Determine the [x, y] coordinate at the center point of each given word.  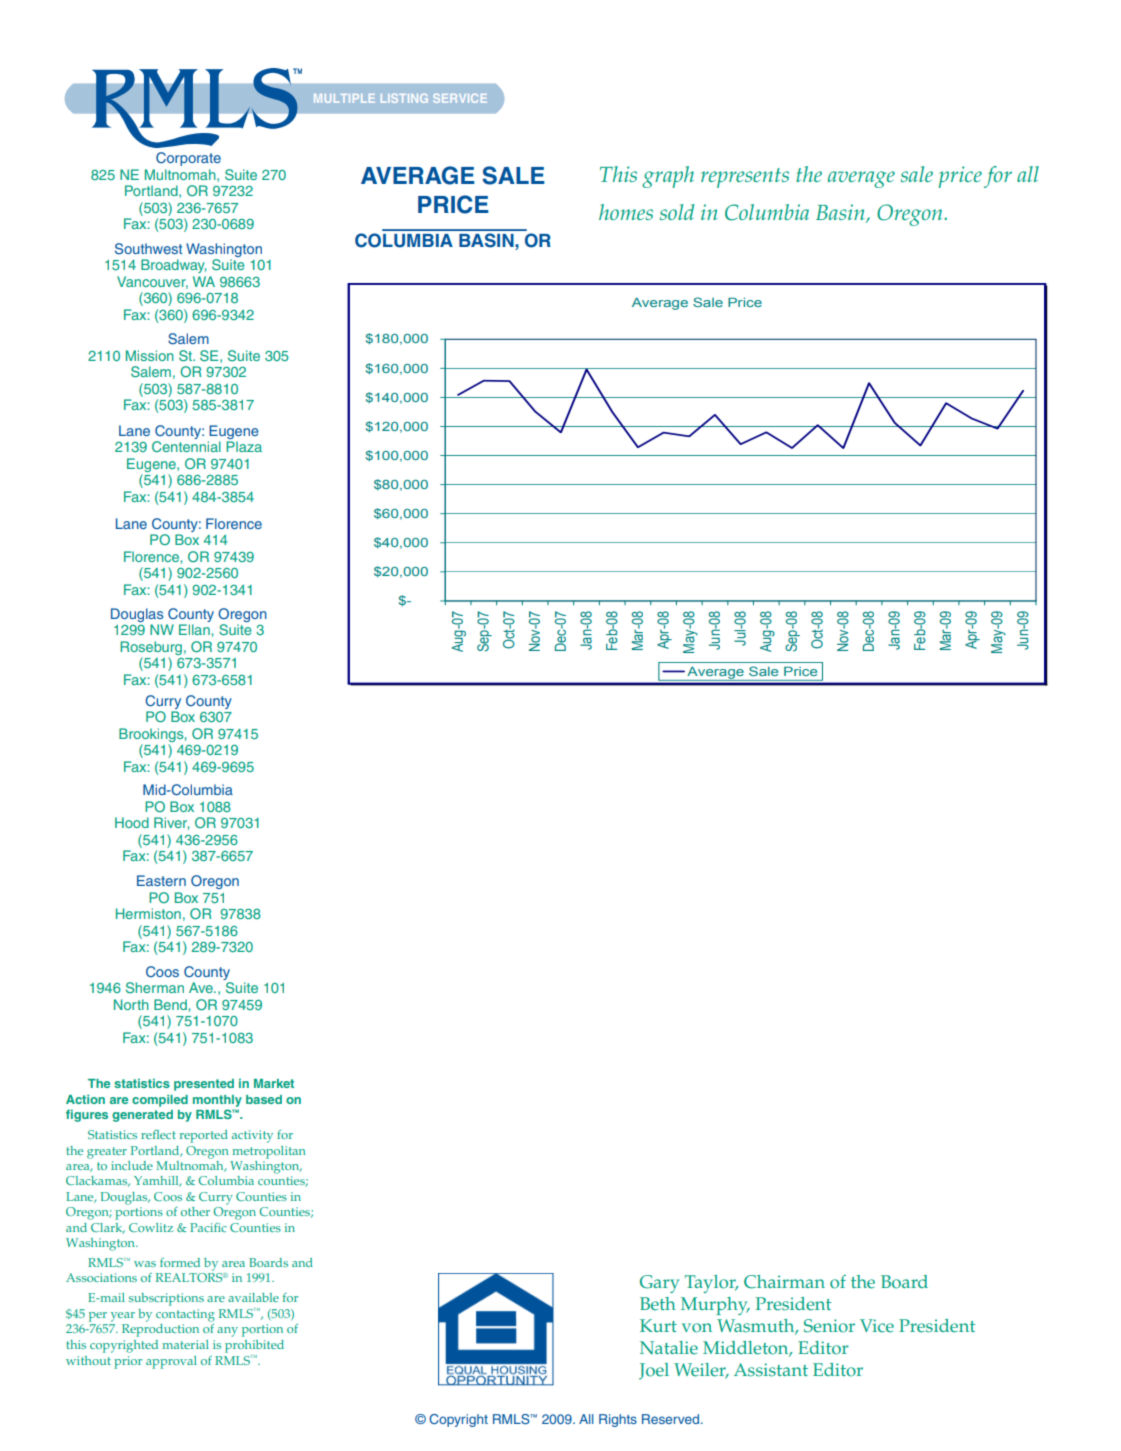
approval [171, 1362]
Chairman [784, 1282]
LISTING [404, 98]
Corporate [188, 159]
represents [745, 178]
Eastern [161, 880]
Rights [618, 1420]
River [172, 823]
